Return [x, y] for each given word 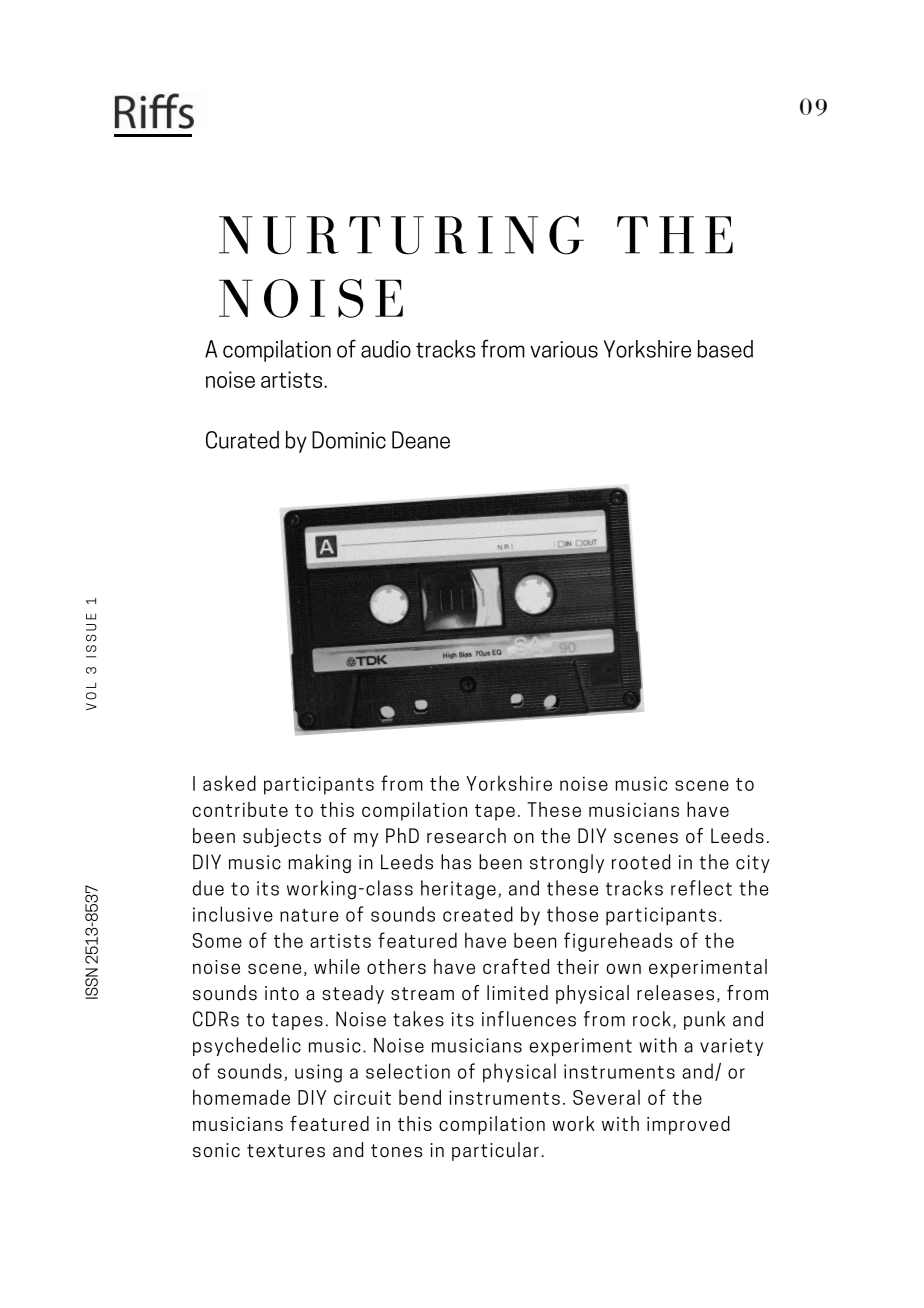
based [725, 349]
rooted [641, 862]
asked [229, 783]
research [466, 835]
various [564, 349]
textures [286, 1151]
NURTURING [401, 235]
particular [495, 1151]
